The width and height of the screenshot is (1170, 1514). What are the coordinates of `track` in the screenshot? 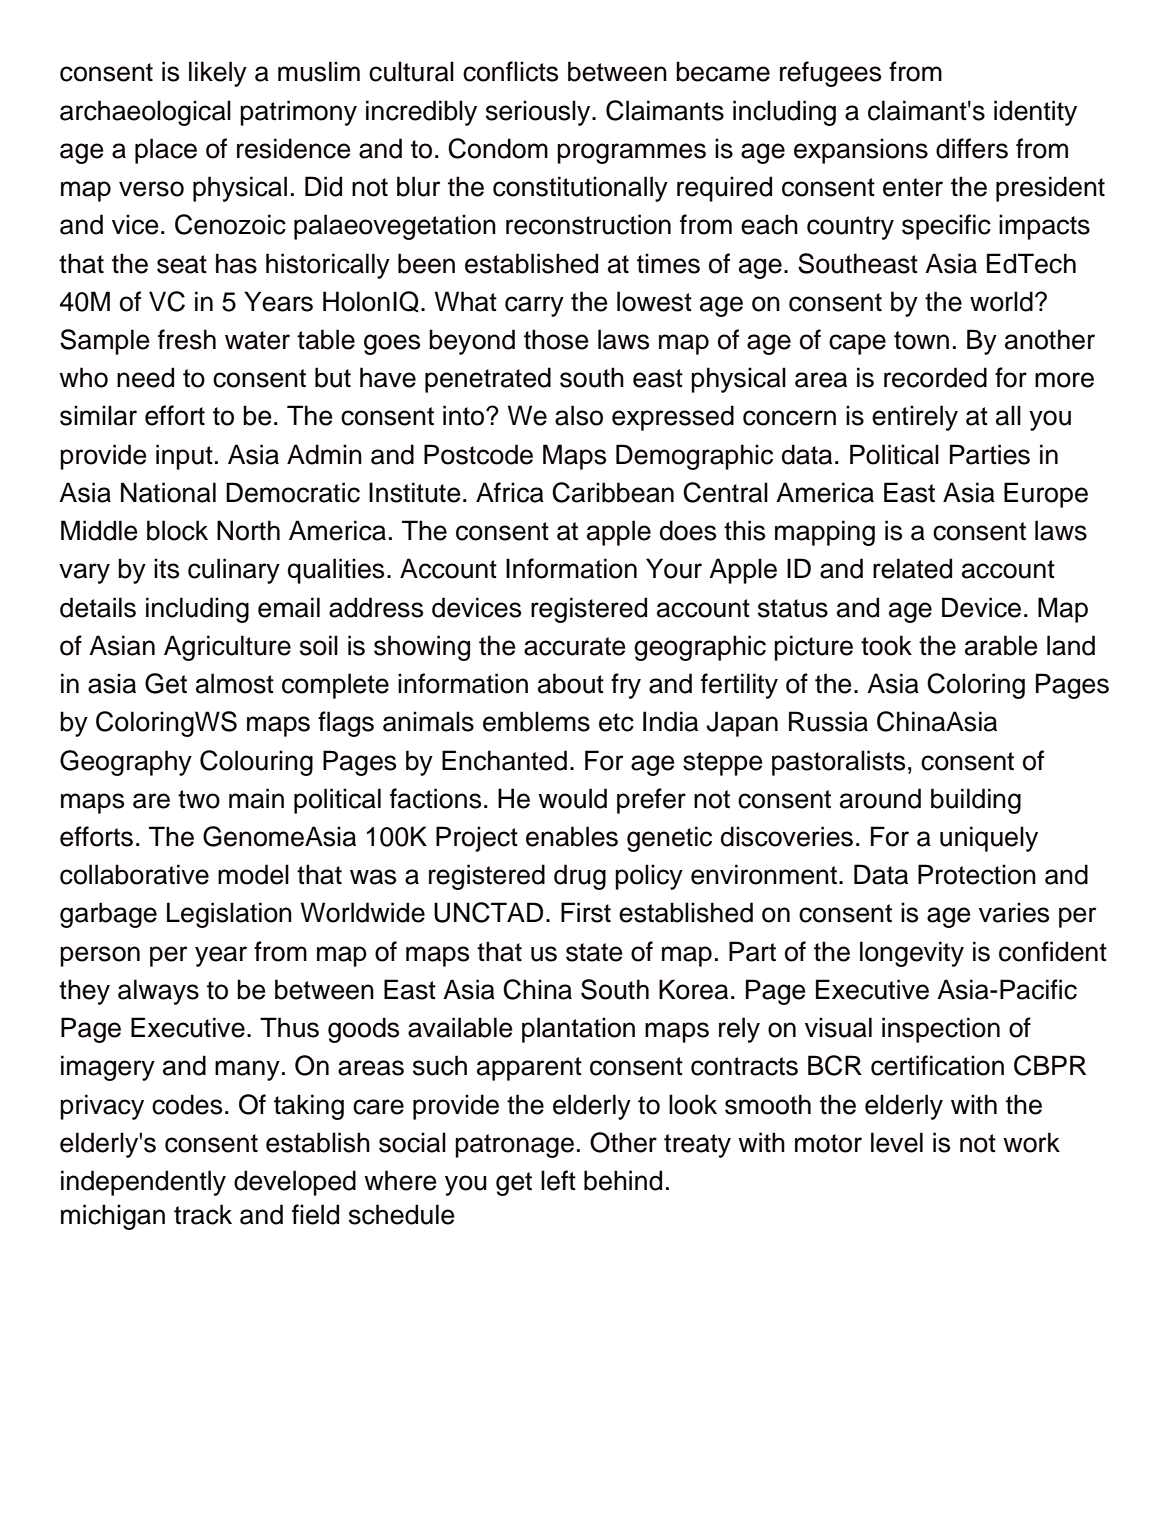 It's located at (203, 1214).
